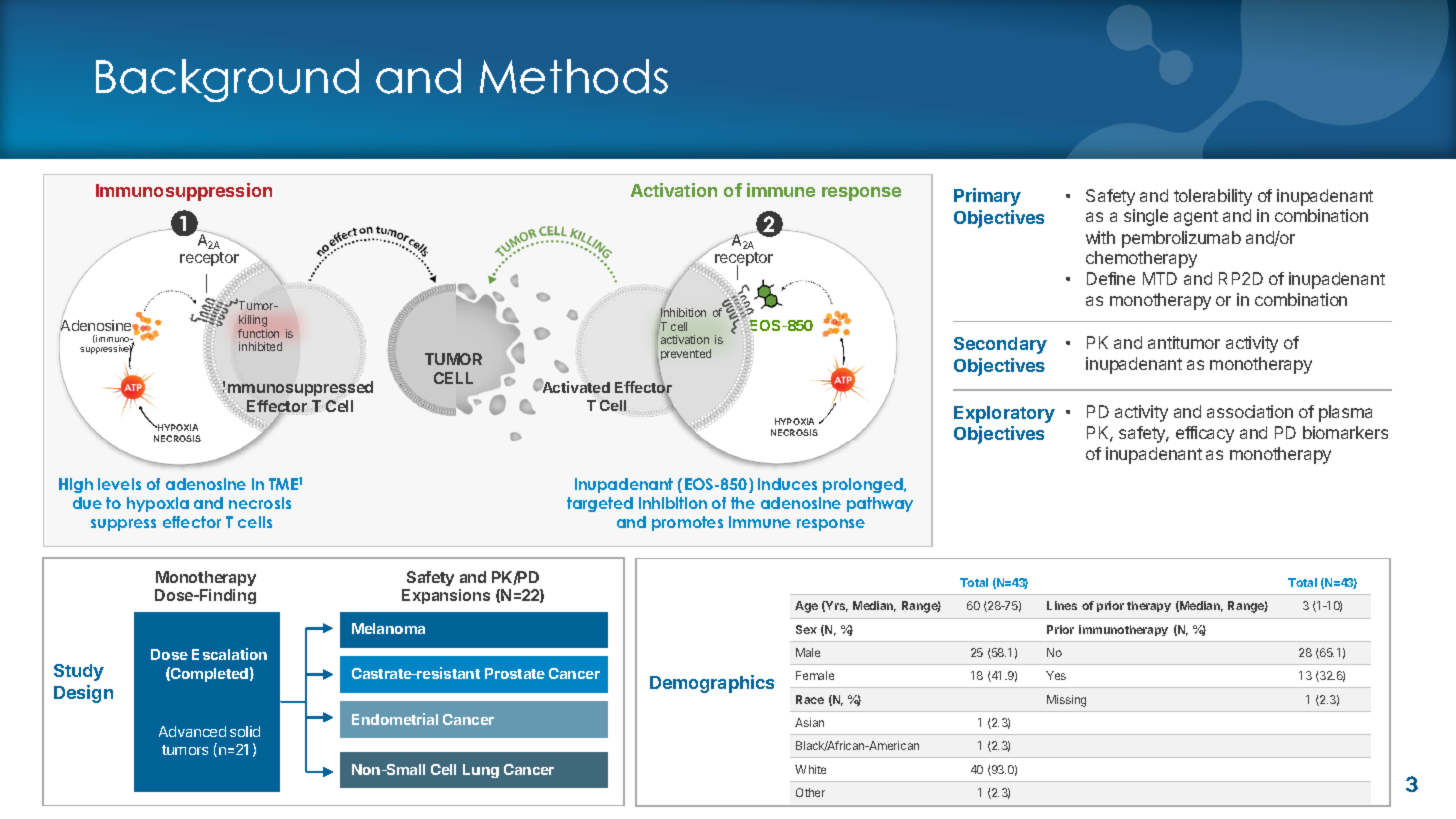 This image has height=819, width=1456. What do you see at coordinates (1213, 197) in the image?
I see `tolerability` at bounding box center [1213, 197].
